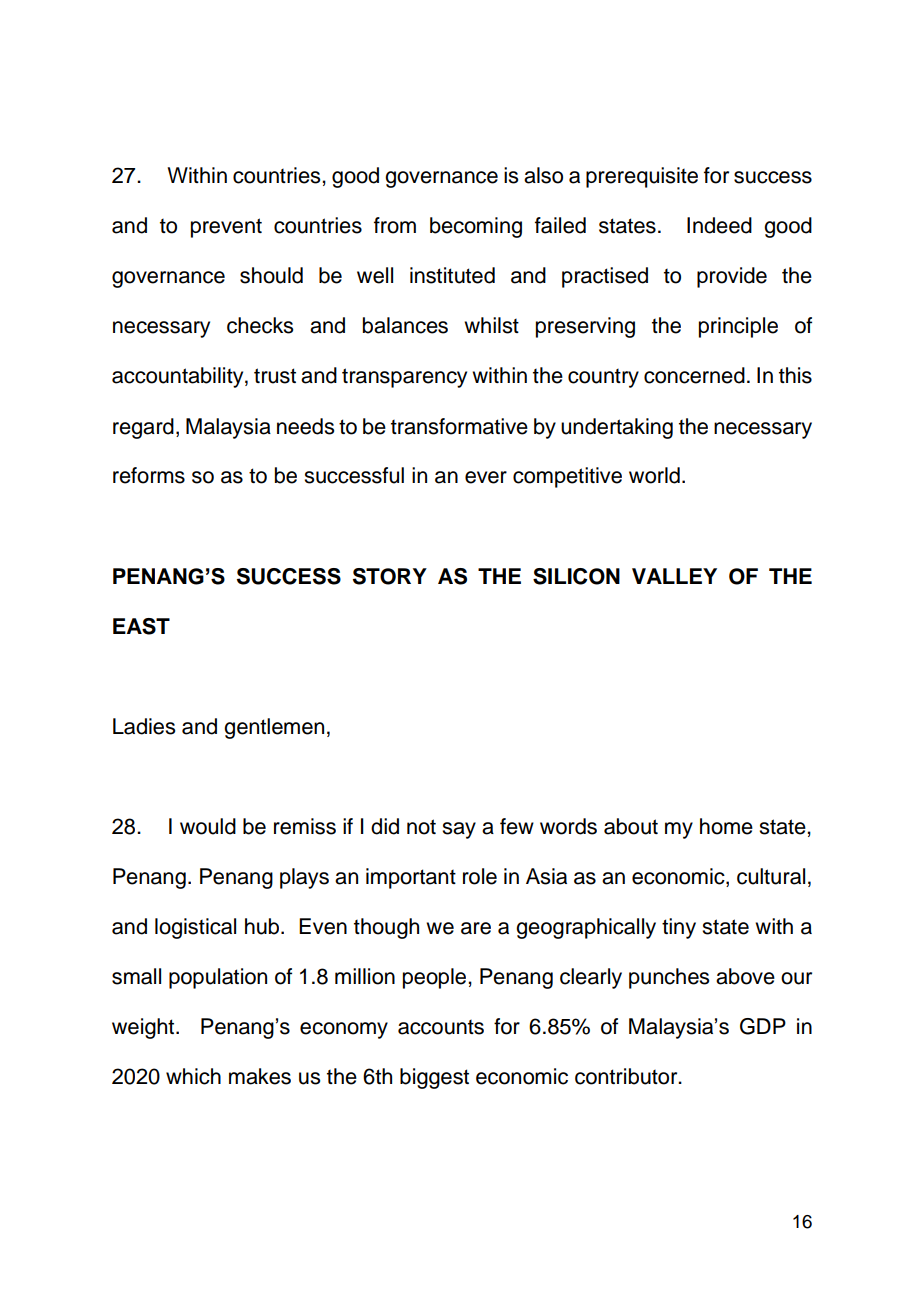 The width and height of the document is (924, 1308). What do you see at coordinates (390, 576) in the document?
I see `STORY` at bounding box center [390, 576].
